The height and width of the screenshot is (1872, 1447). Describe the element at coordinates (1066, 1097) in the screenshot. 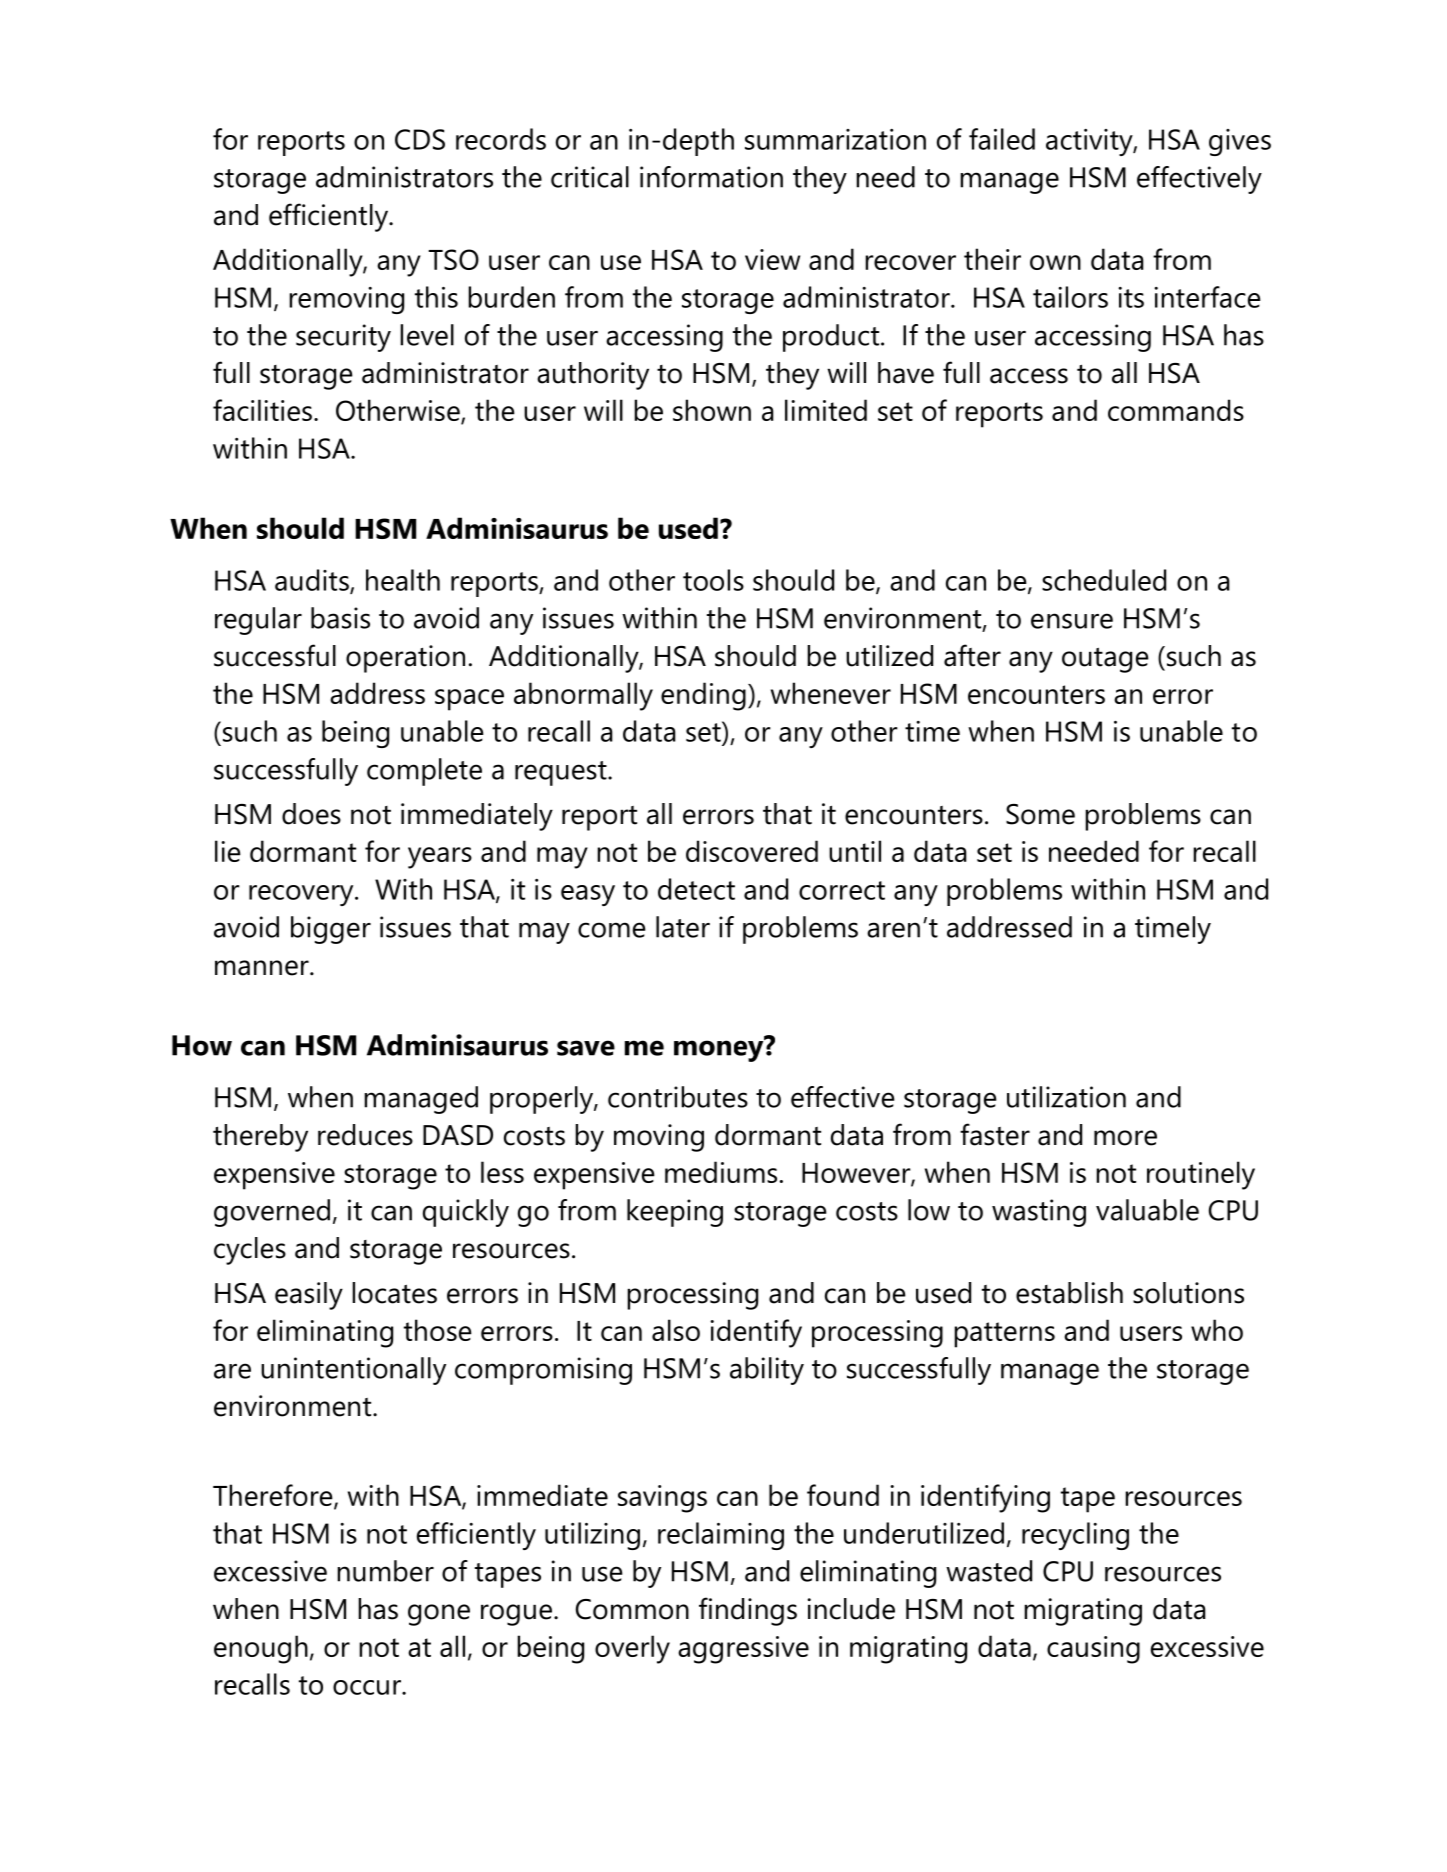

I see `utilization` at that location.
